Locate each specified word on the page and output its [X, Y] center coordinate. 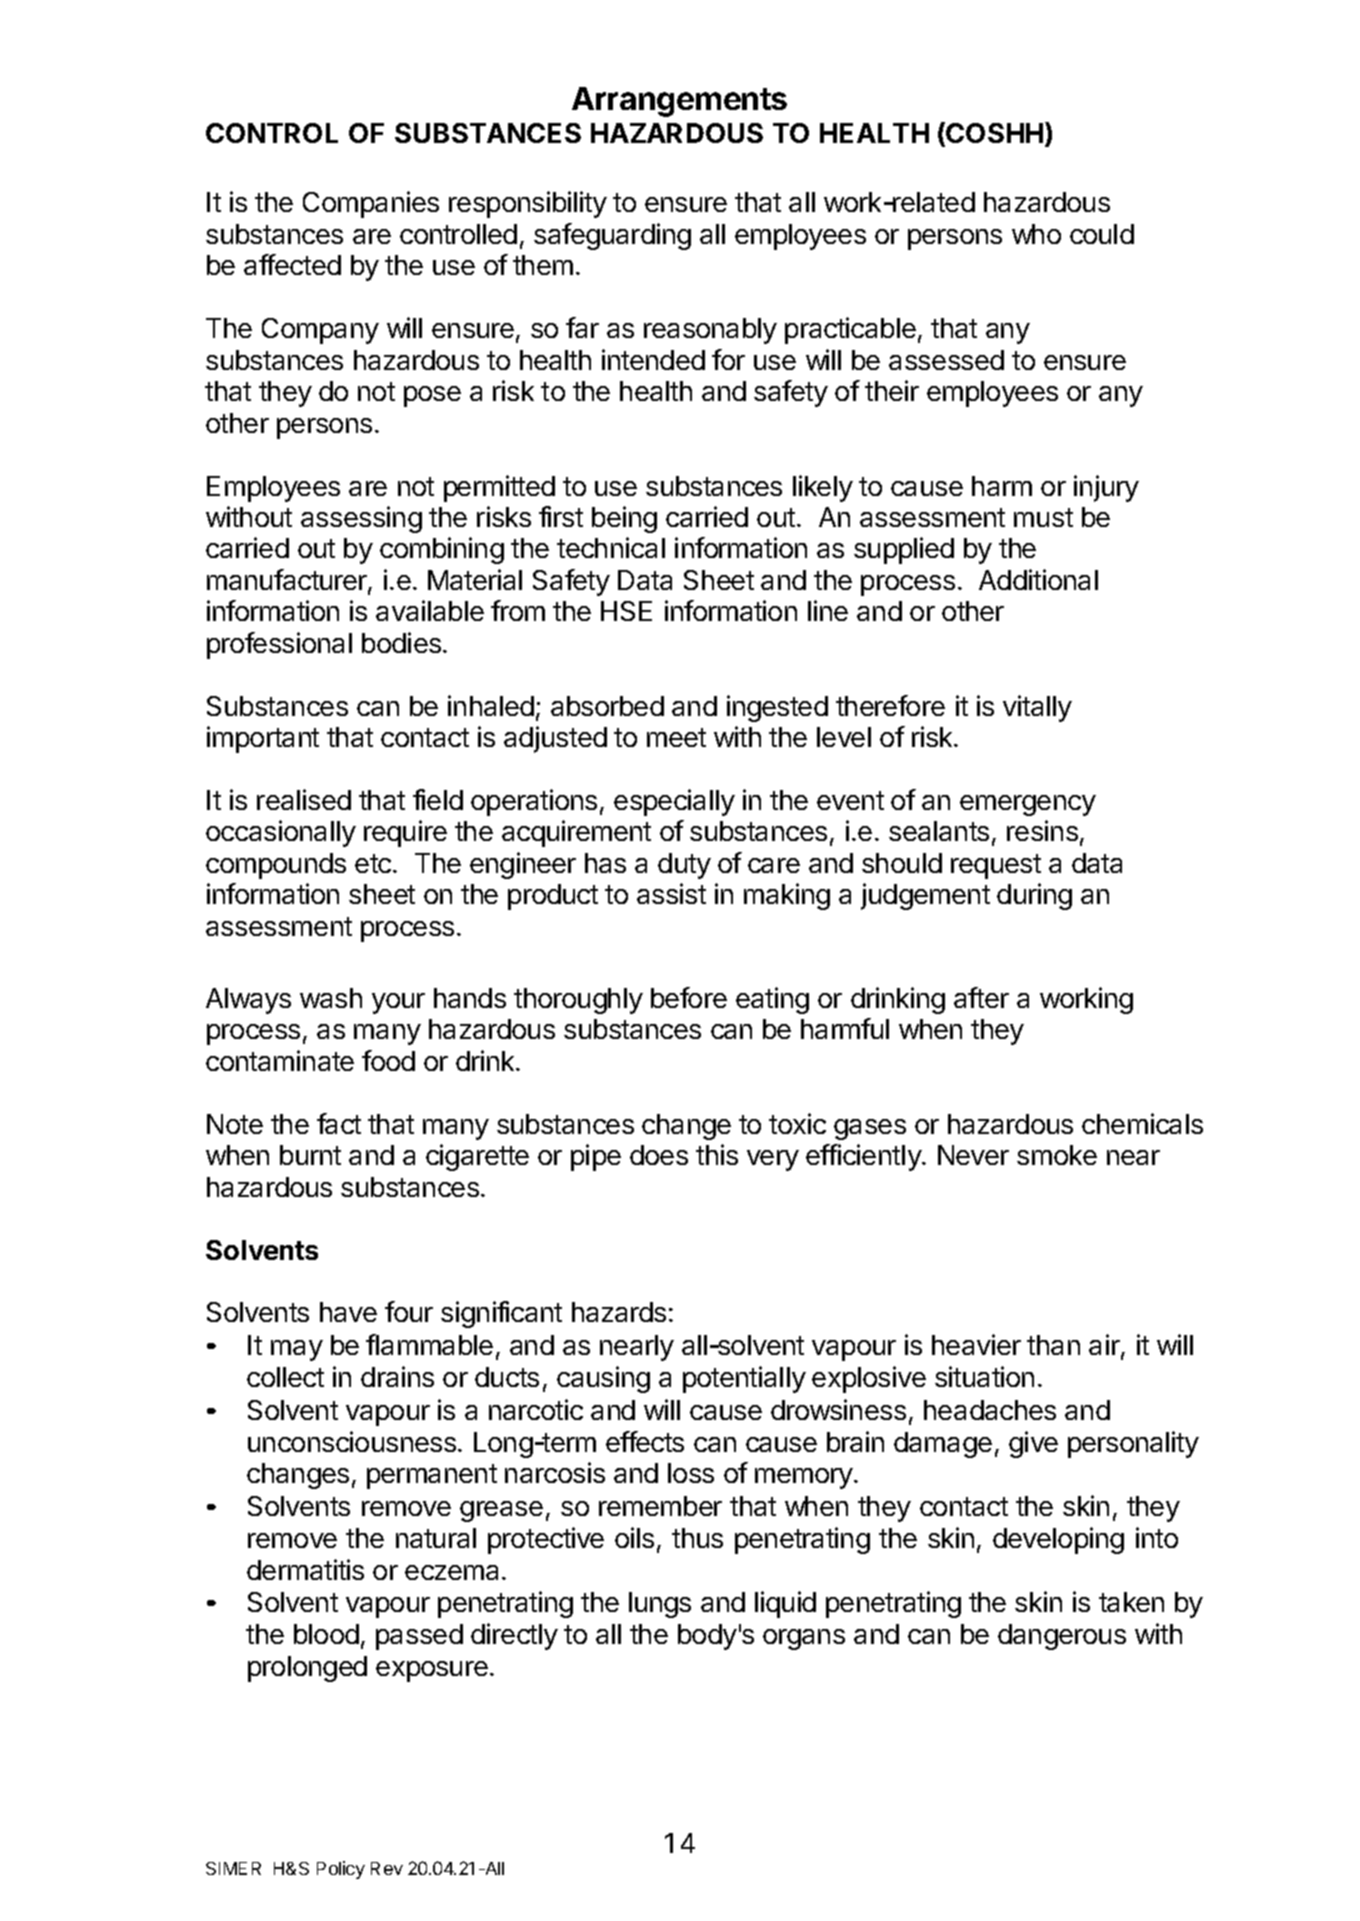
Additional [1038, 579]
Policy [341, 1870]
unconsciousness [353, 1441]
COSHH [994, 133]
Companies [371, 204]
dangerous [1062, 1637]
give [1033, 1444]
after [981, 997]
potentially [744, 1379]
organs [804, 1639]
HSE [626, 611]
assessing [361, 519]
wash [331, 998]
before [689, 997]
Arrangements [679, 102]
